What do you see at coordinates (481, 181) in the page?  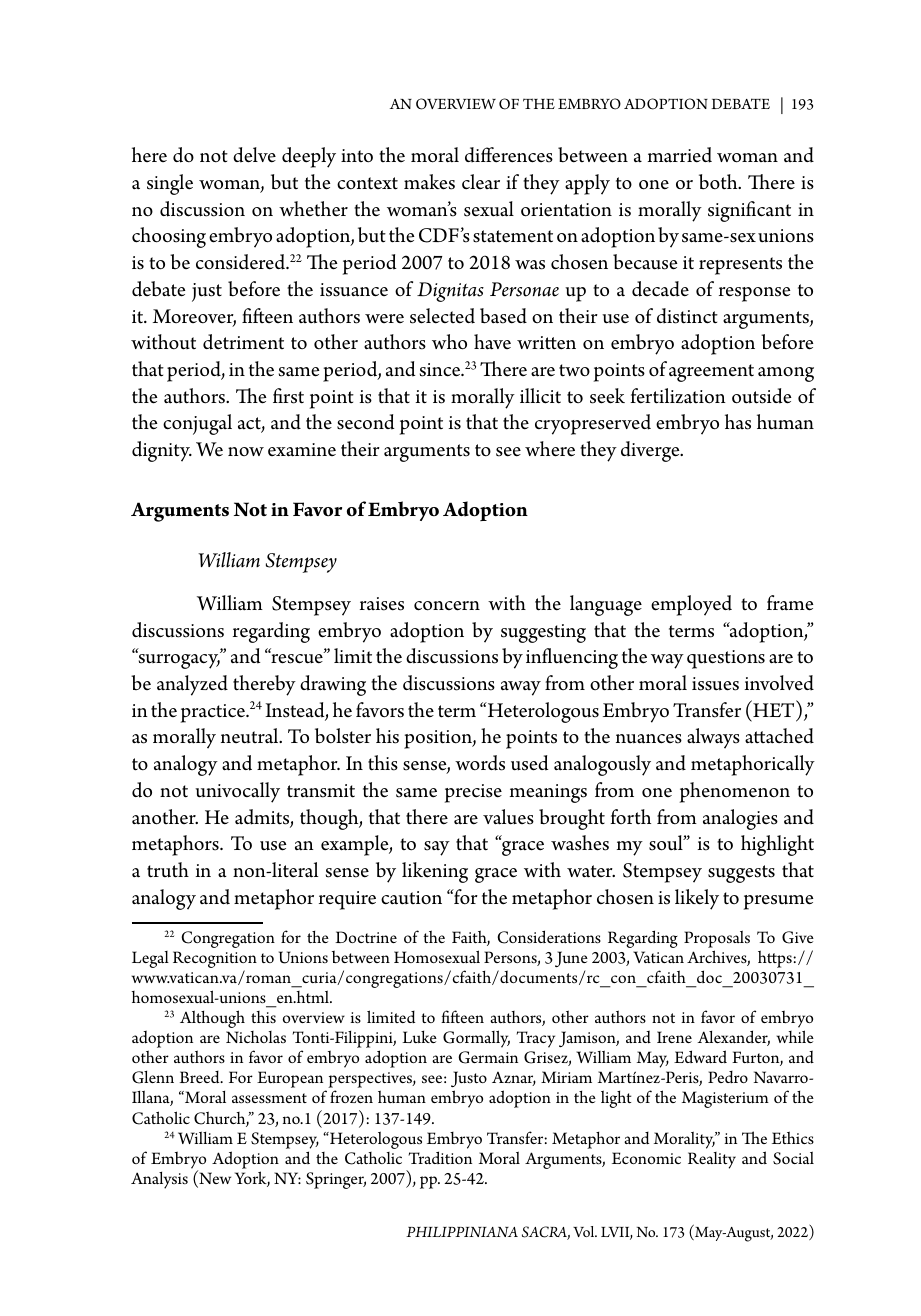 I see `clear` at bounding box center [481, 181].
